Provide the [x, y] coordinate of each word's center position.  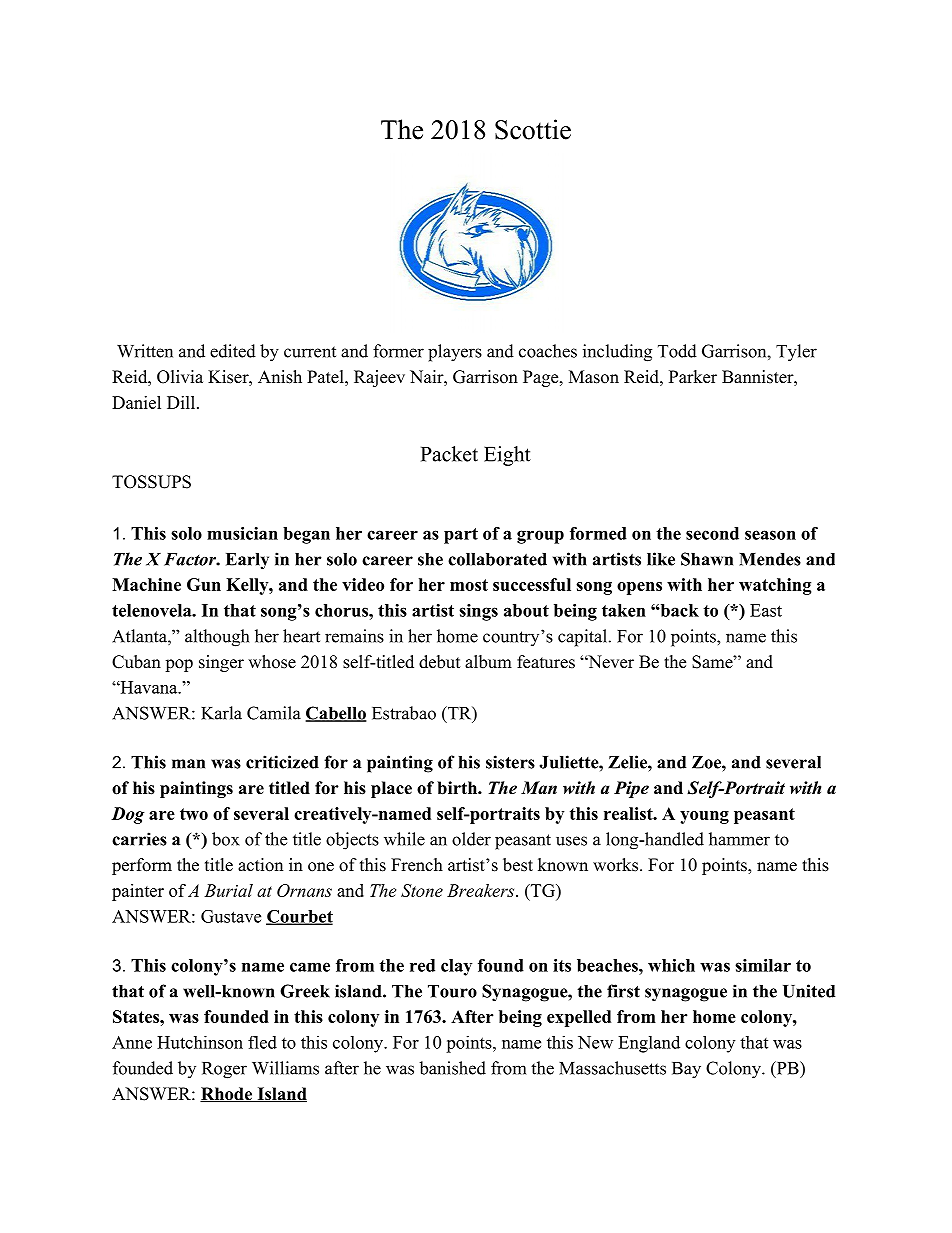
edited [233, 351]
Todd [677, 351]
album [488, 662]
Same [713, 662]
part [461, 536]
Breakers [482, 890]
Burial [228, 890]
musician [242, 533]
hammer [739, 839]
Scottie [533, 129]
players [455, 353]
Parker [693, 377]
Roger [224, 1070]
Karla [221, 713]
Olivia [180, 377]
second [712, 533]
